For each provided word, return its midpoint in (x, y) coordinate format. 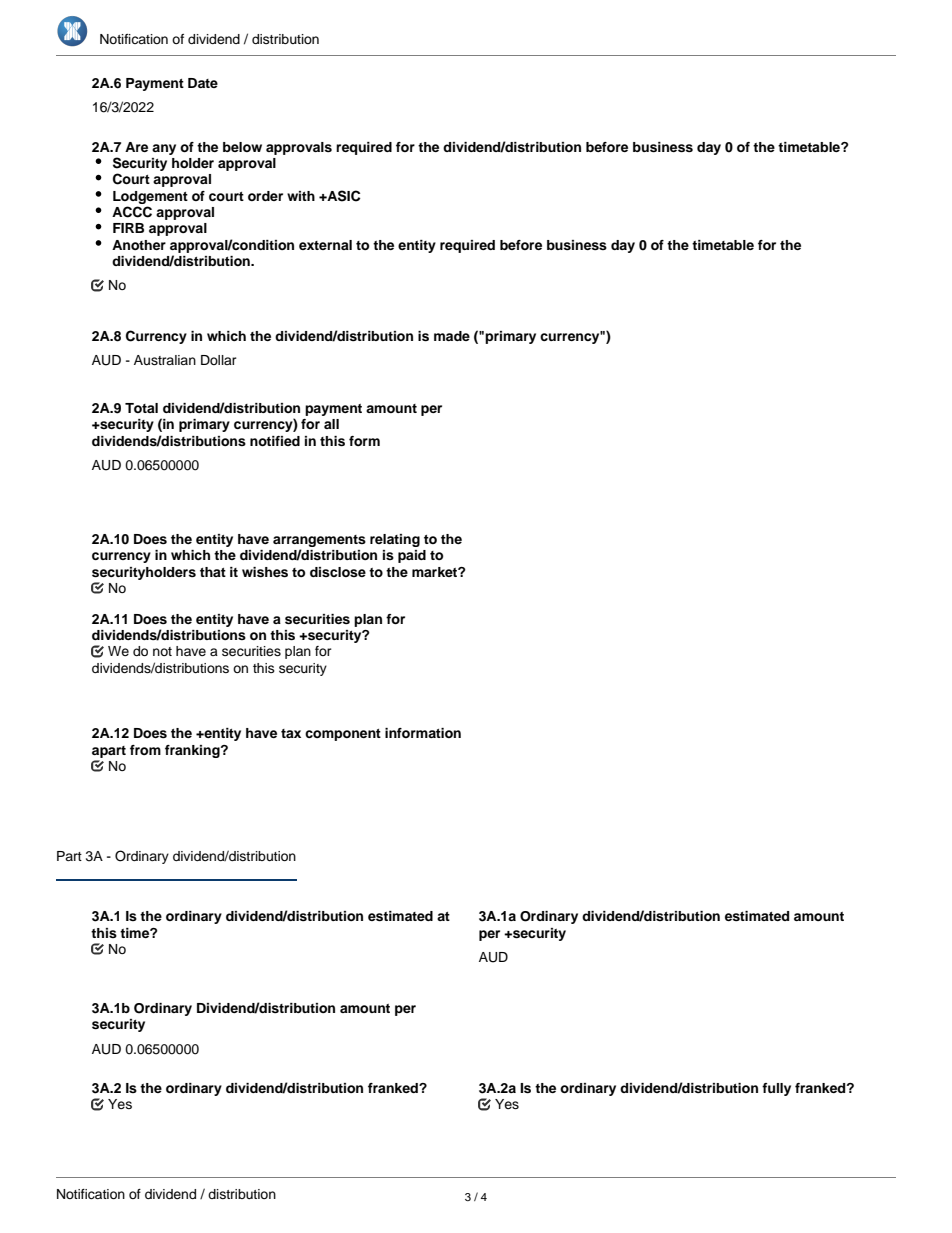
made (452, 336)
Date (203, 83)
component (343, 735)
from (145, 750)
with (301, 196)
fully (776, 1089)
